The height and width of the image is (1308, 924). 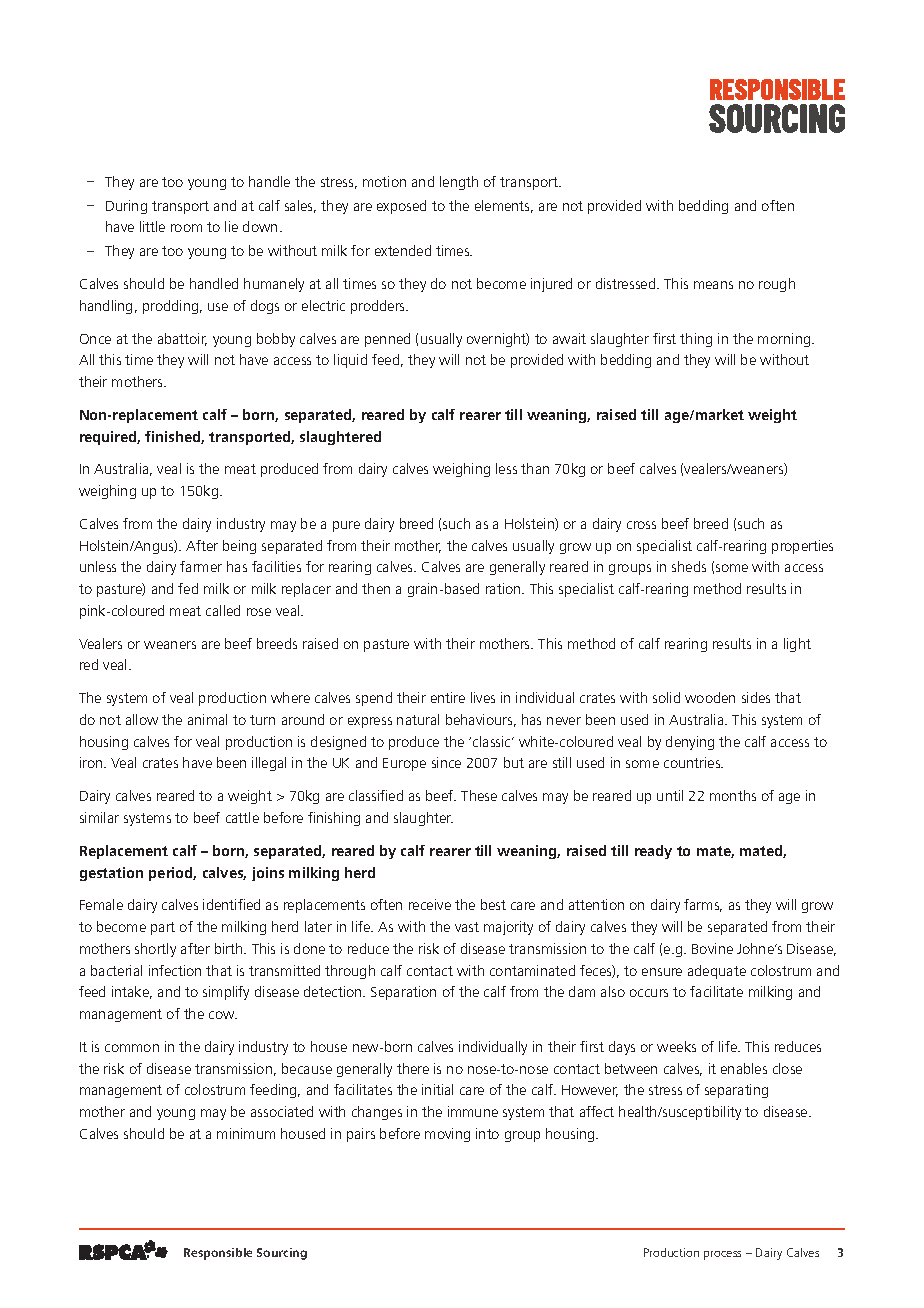 I want to click on room, so click(x=186, y=228).
